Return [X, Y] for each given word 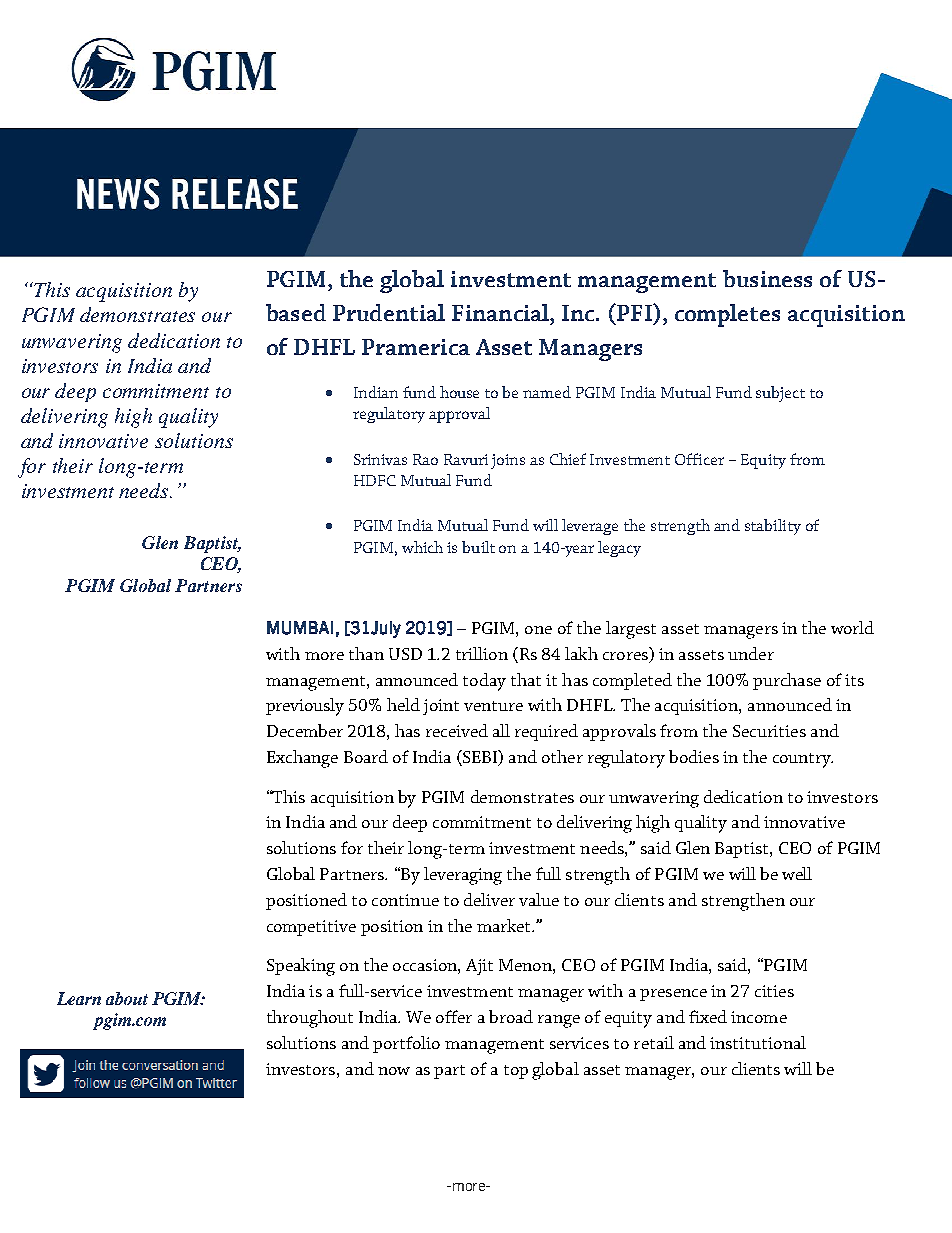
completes [727, 315]
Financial [501, 312]
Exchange [302, 759]
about [127, 998]
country [803, 760]
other [562, 756]
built [478, 547]
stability [773, 527]
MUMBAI [300, 628]
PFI [634, 312]
